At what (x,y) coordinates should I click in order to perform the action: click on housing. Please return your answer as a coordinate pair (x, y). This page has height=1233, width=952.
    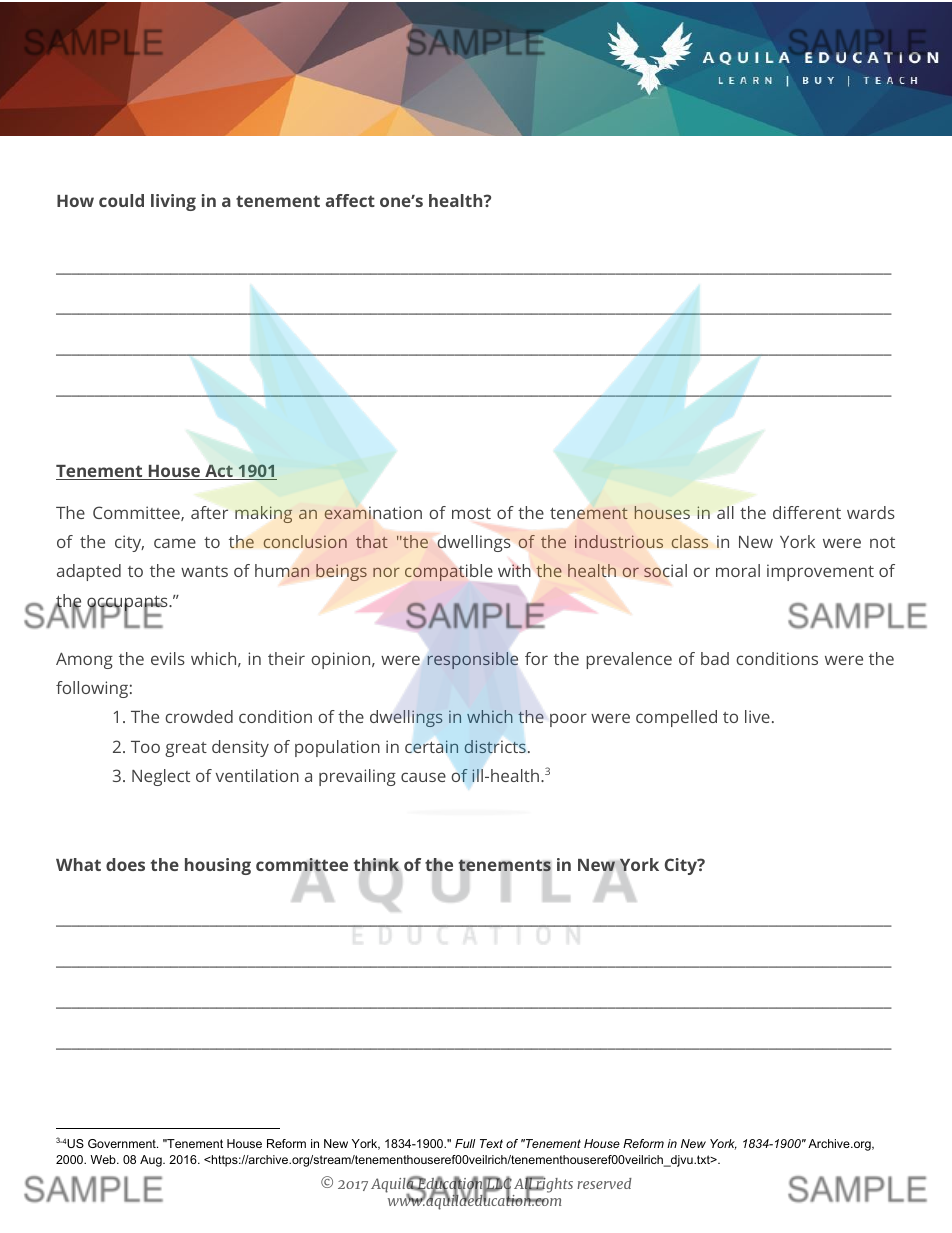
    Looking at the image, I should click on (218, 866).
